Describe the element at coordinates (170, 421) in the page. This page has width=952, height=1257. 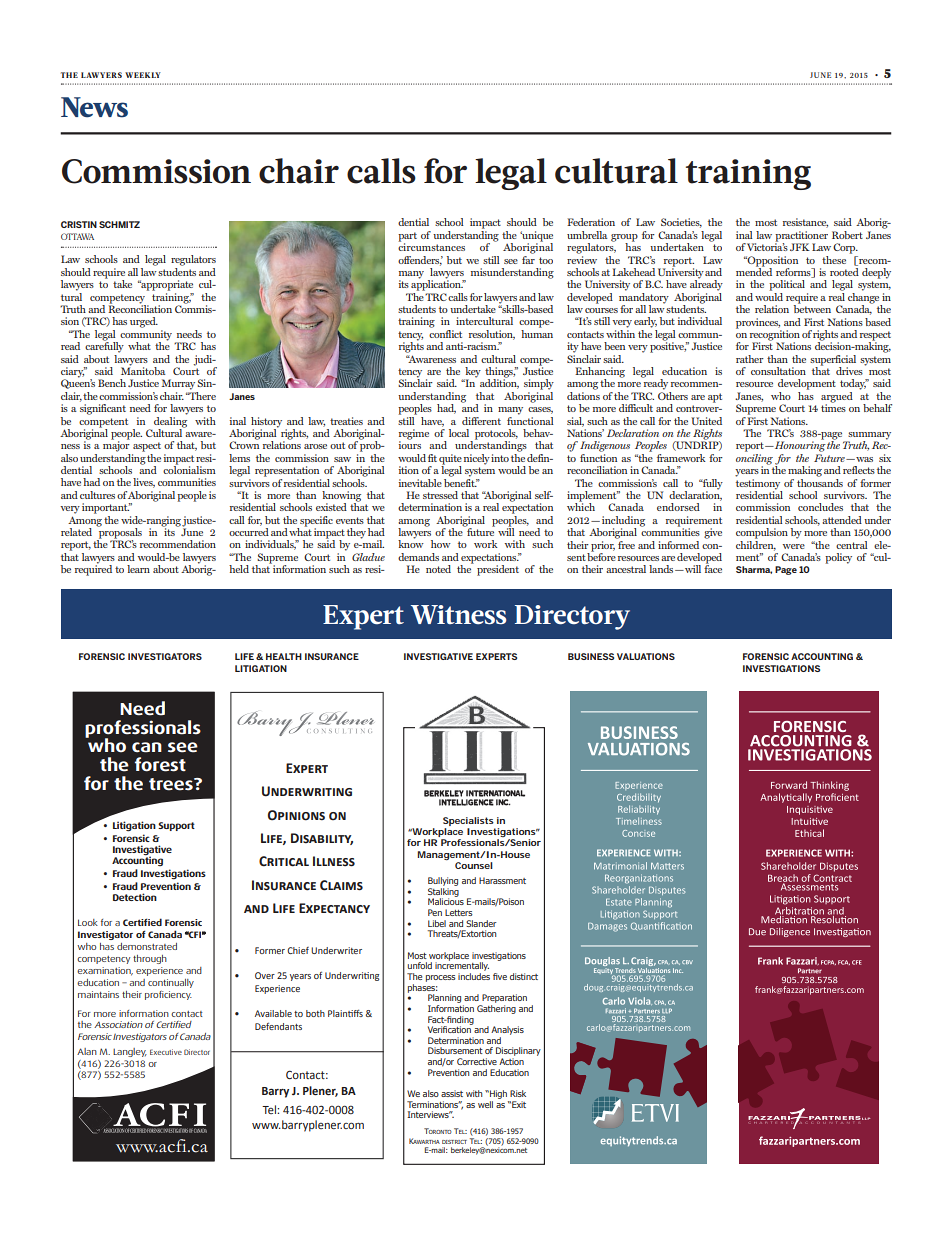
I see `dealing` at that location.
